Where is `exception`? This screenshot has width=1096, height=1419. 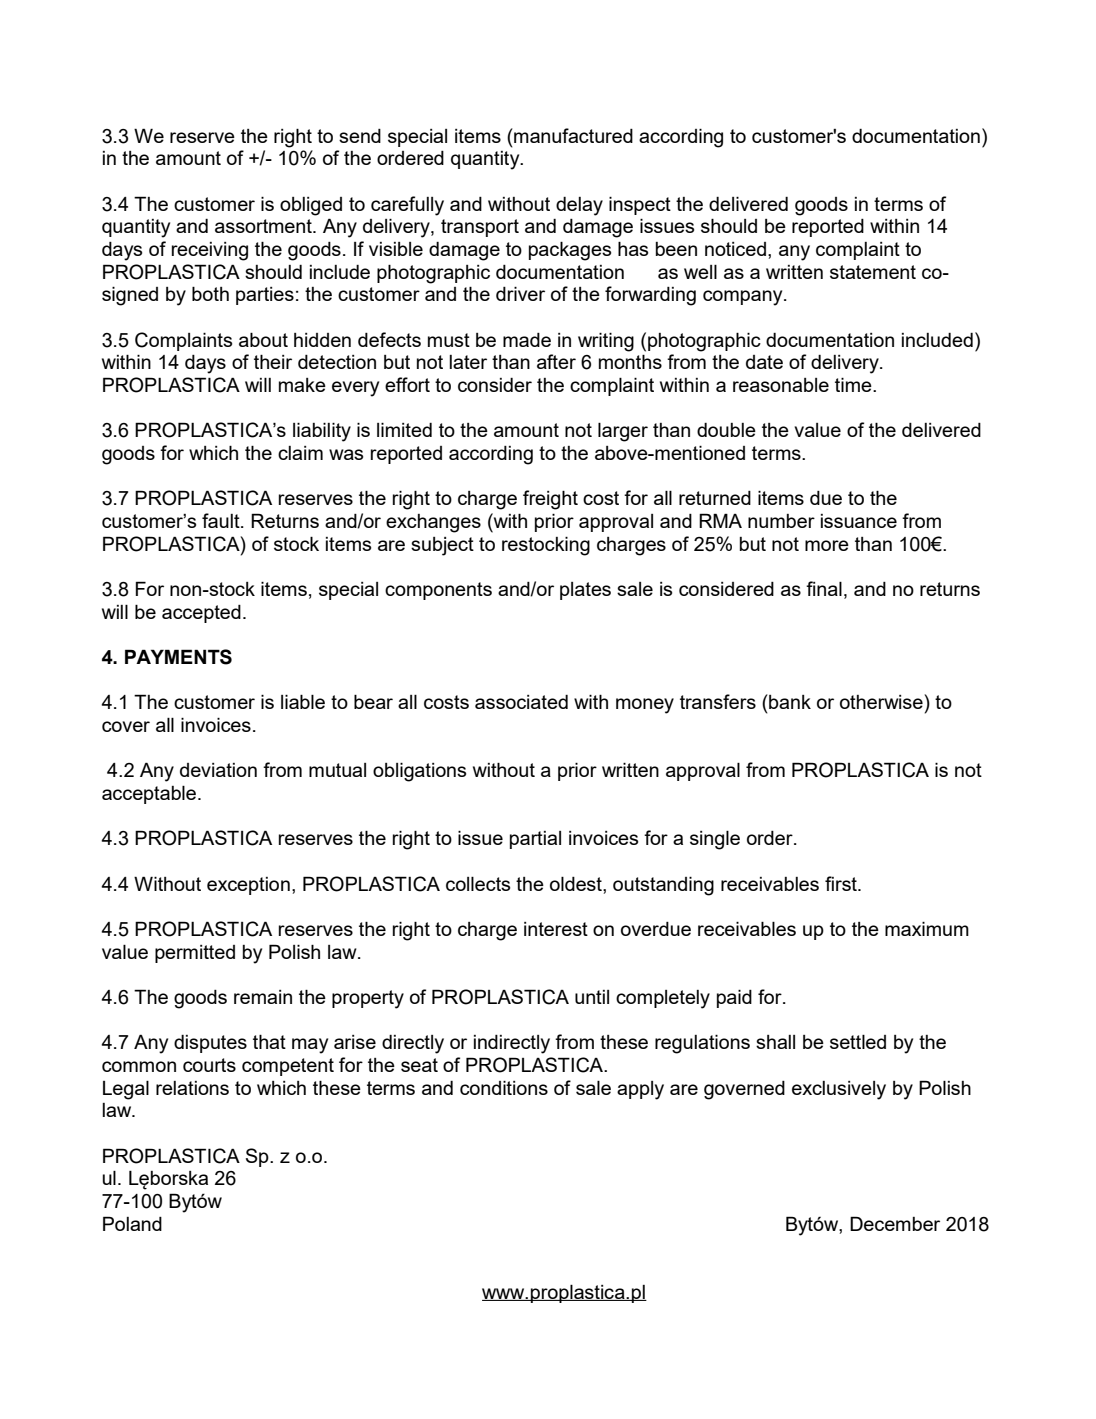 exception is located at coordinates (248, 886).
